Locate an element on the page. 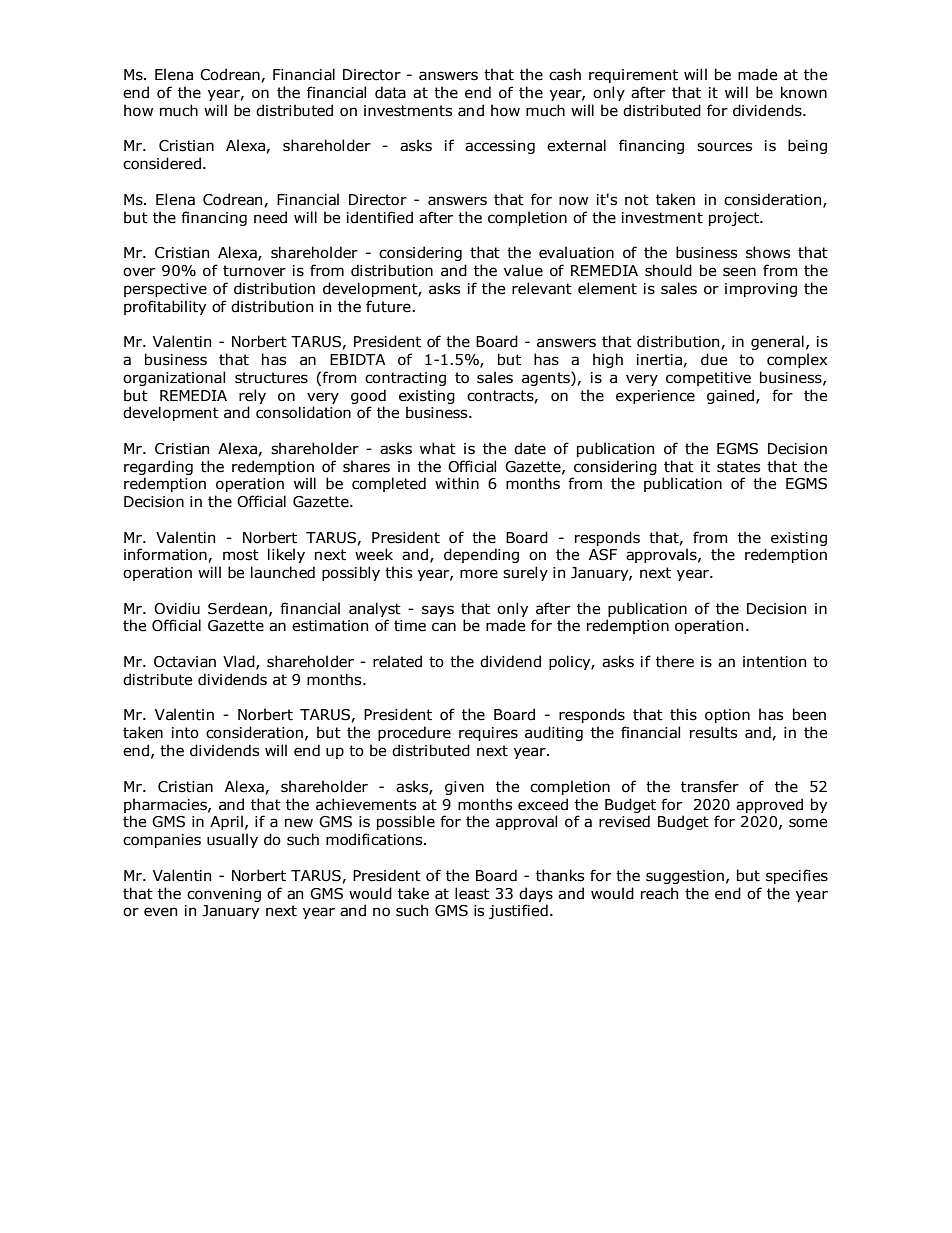  Vlad is located at coordinates (240, 662).
